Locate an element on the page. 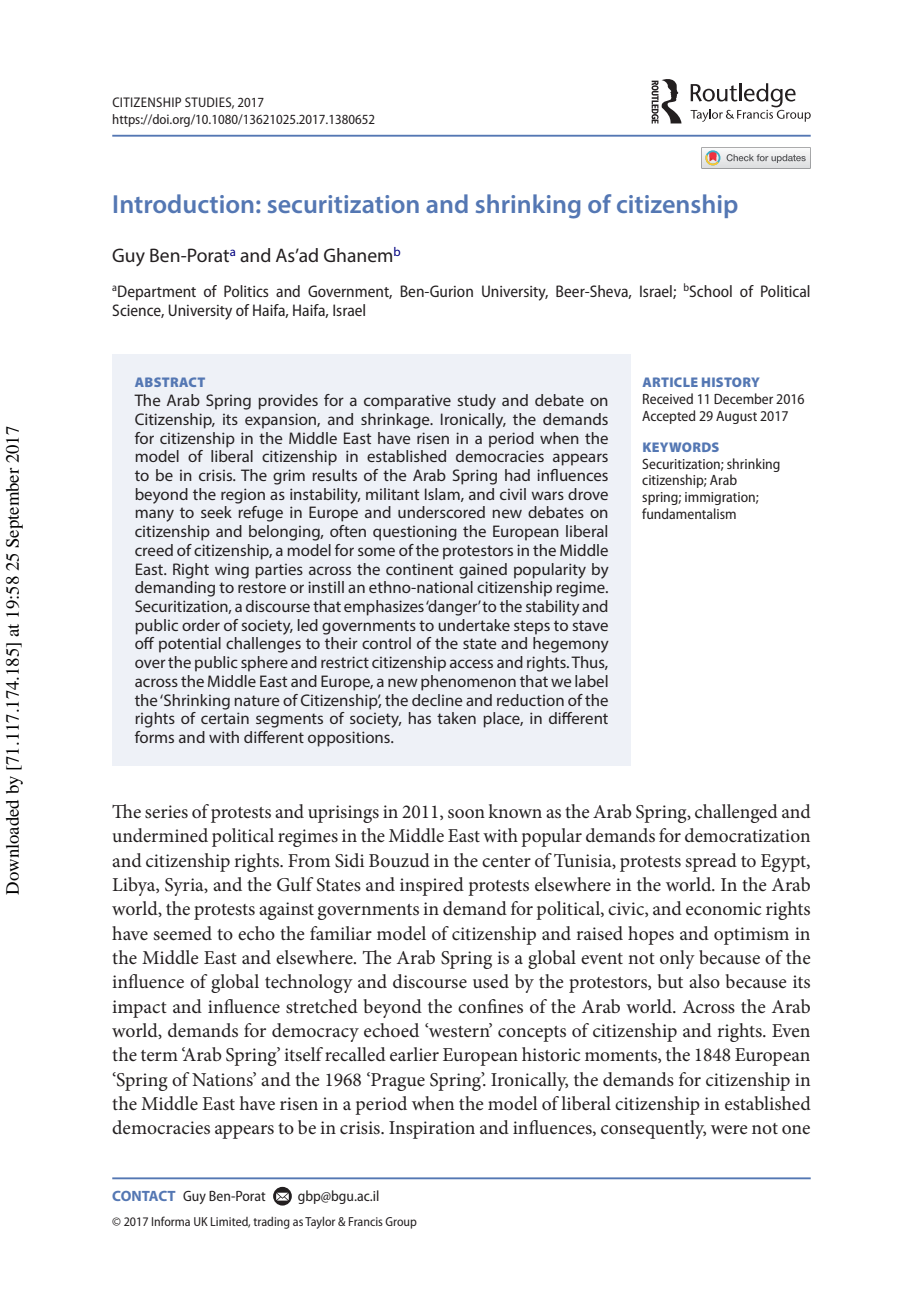 The image size is (923, 1316). seemed is located at coordinates (183, 933).
